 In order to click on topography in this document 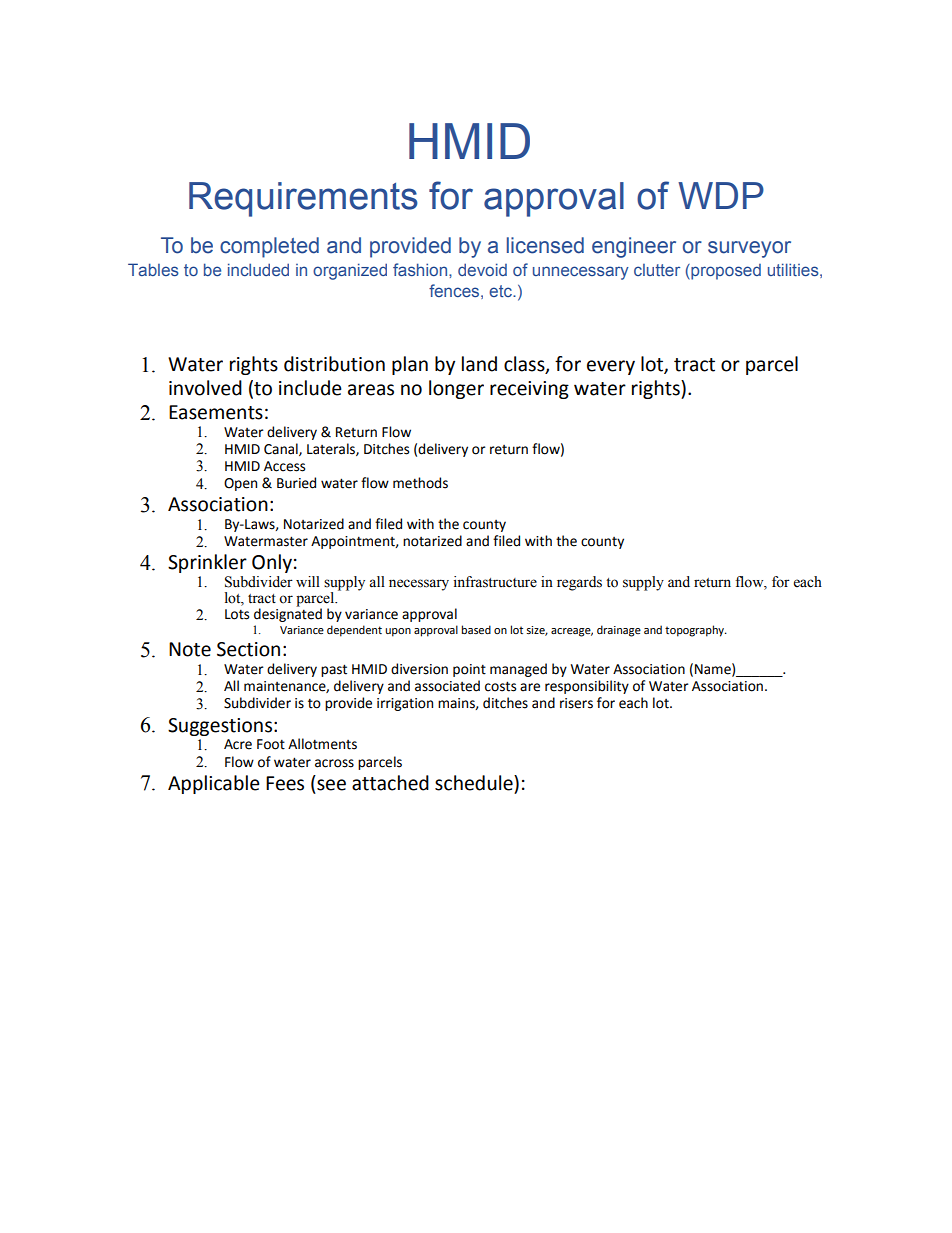, I will do `click(696, 631)`.
